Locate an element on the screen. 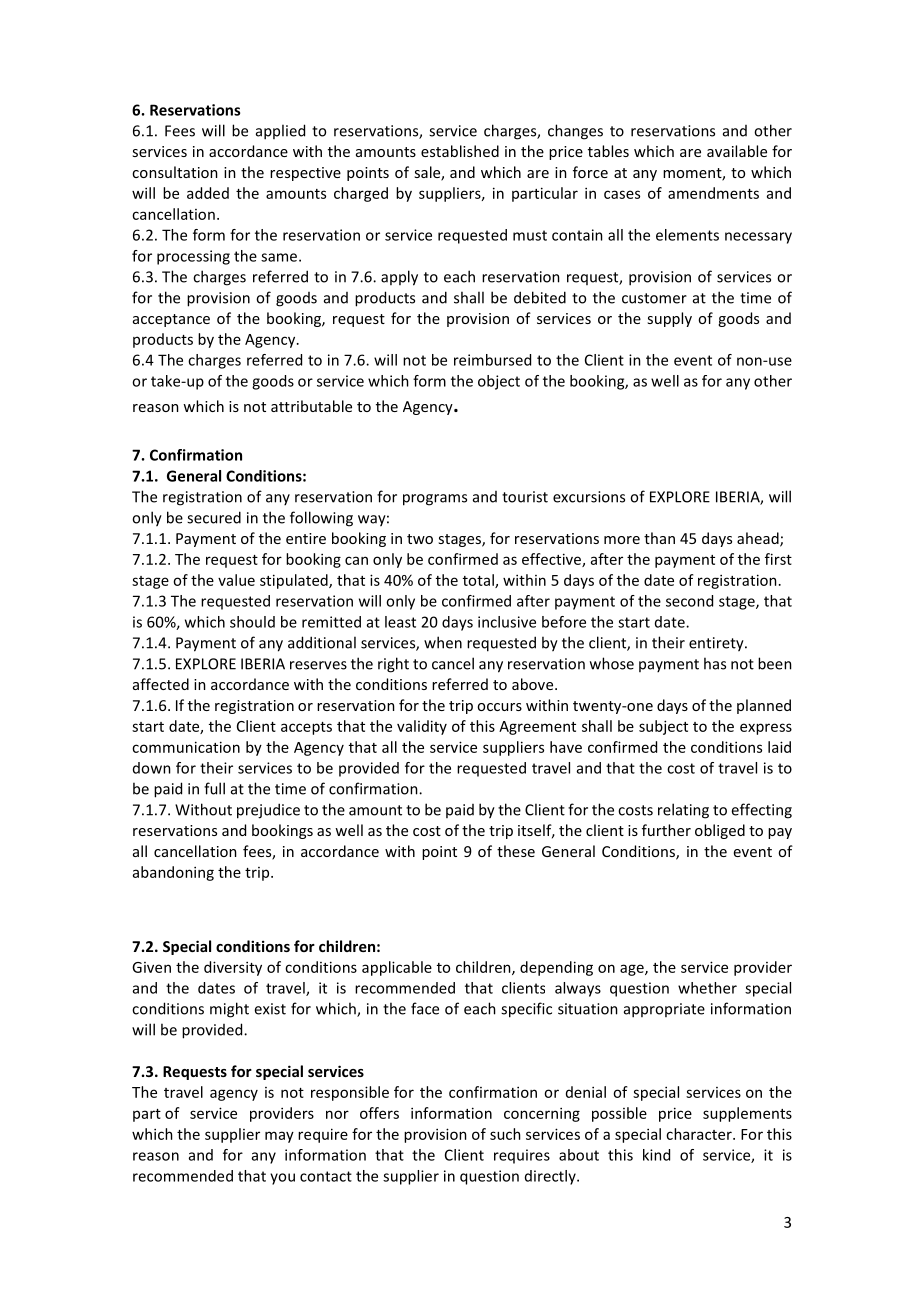 Image resolution: width=924 pixels, height=1308 pixels. established is located at coordinates (460, 151).
